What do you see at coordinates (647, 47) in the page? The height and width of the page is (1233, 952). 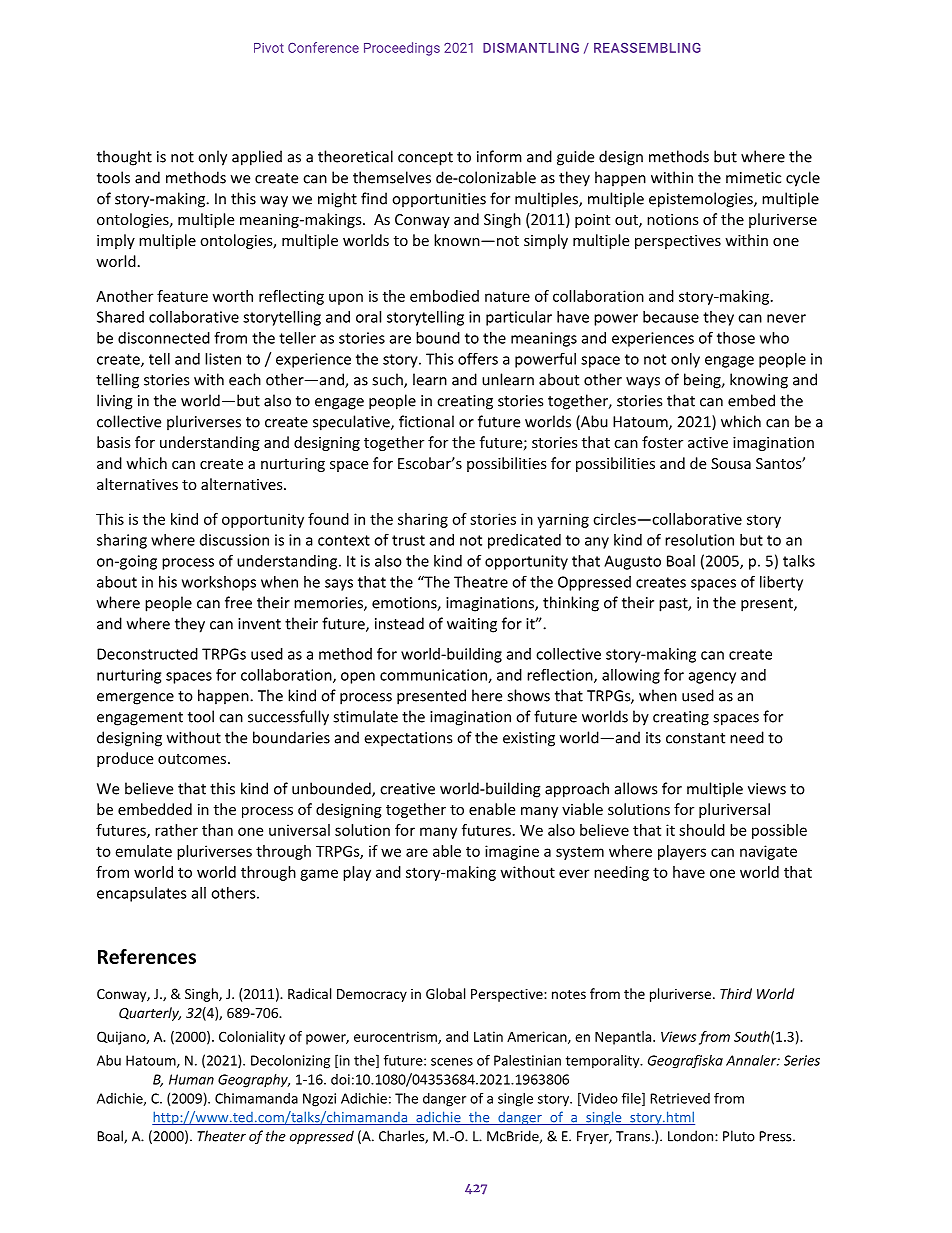 I see `REASSEMBLING` at bounding box center [647, 47].
